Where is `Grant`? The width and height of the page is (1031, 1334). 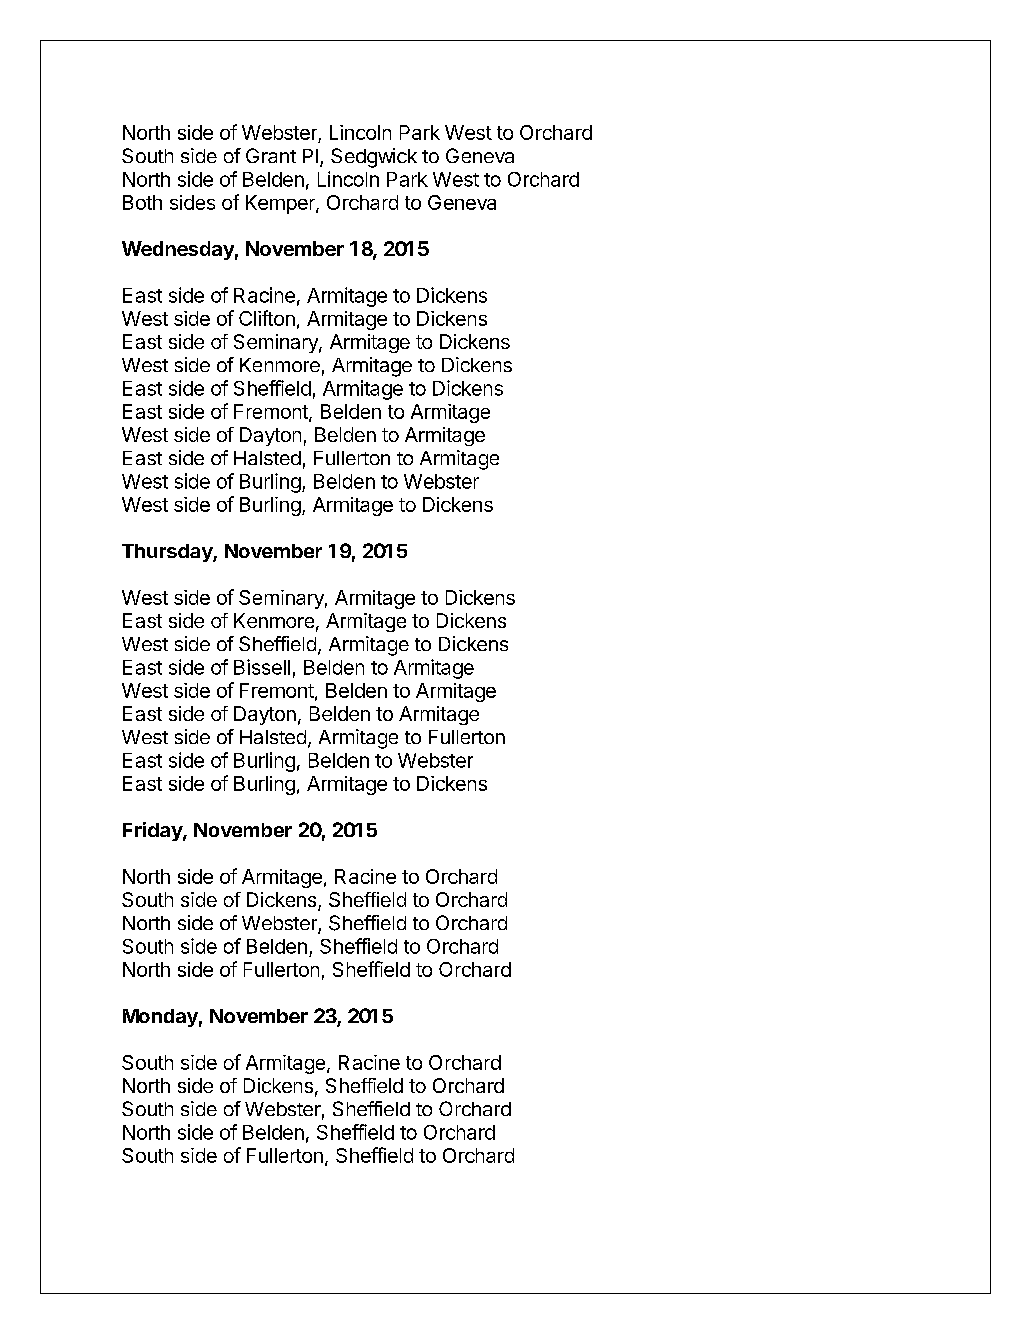 Grant is located at coordinates (271, 155).
